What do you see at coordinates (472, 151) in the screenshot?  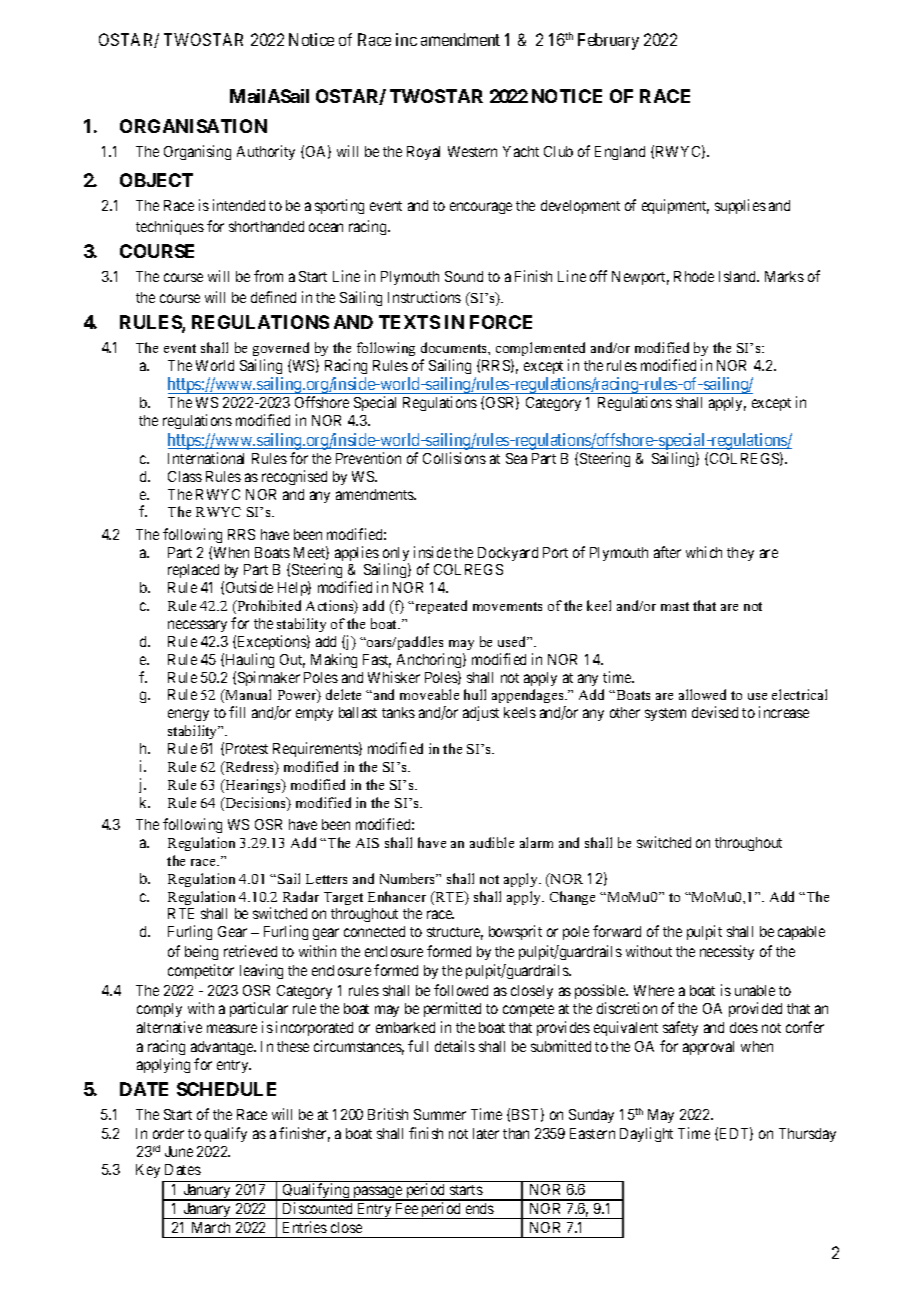 I see `Western` at bounding box center [472, 151].
